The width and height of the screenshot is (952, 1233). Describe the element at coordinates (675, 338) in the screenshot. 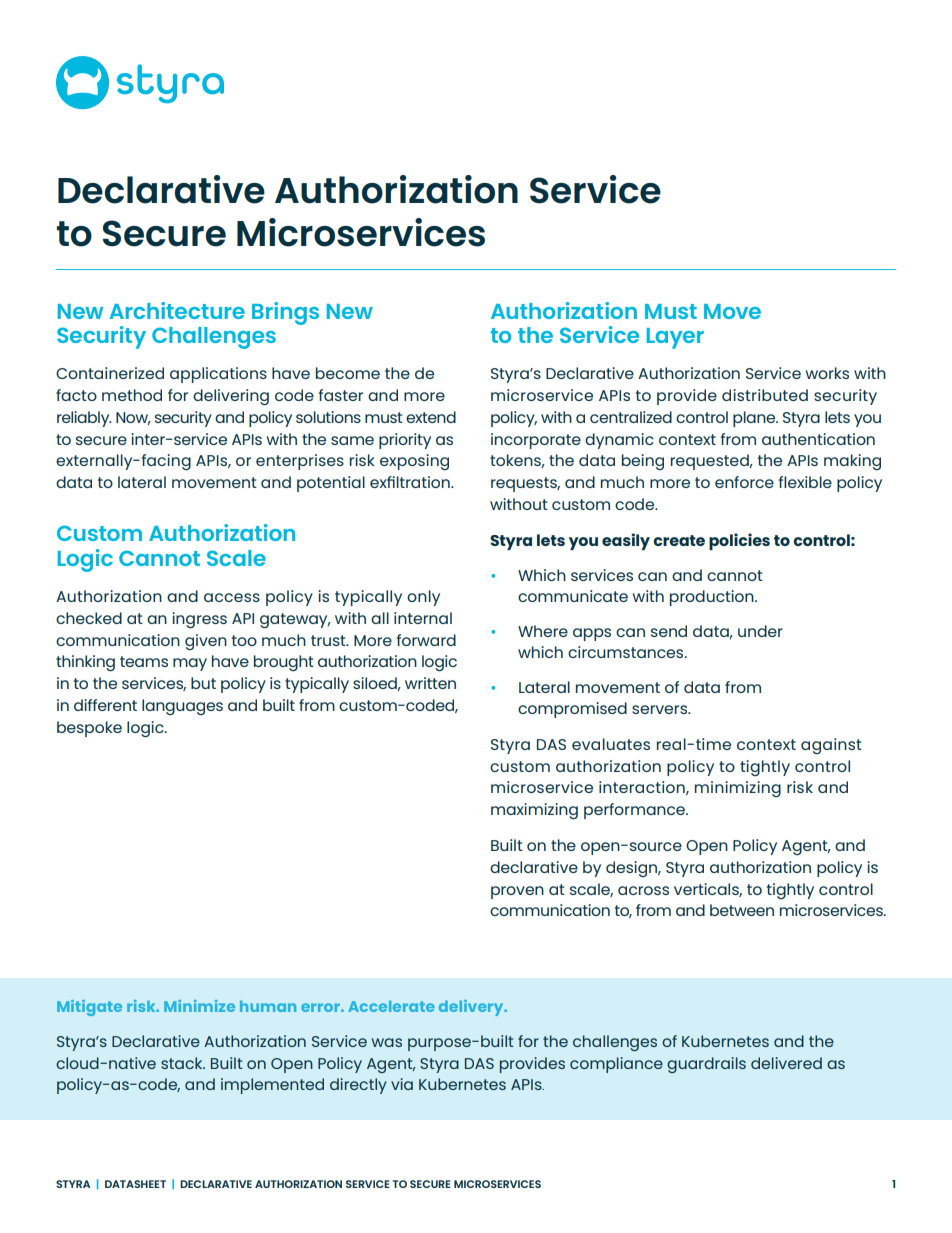

I see `Layer` at that location.
